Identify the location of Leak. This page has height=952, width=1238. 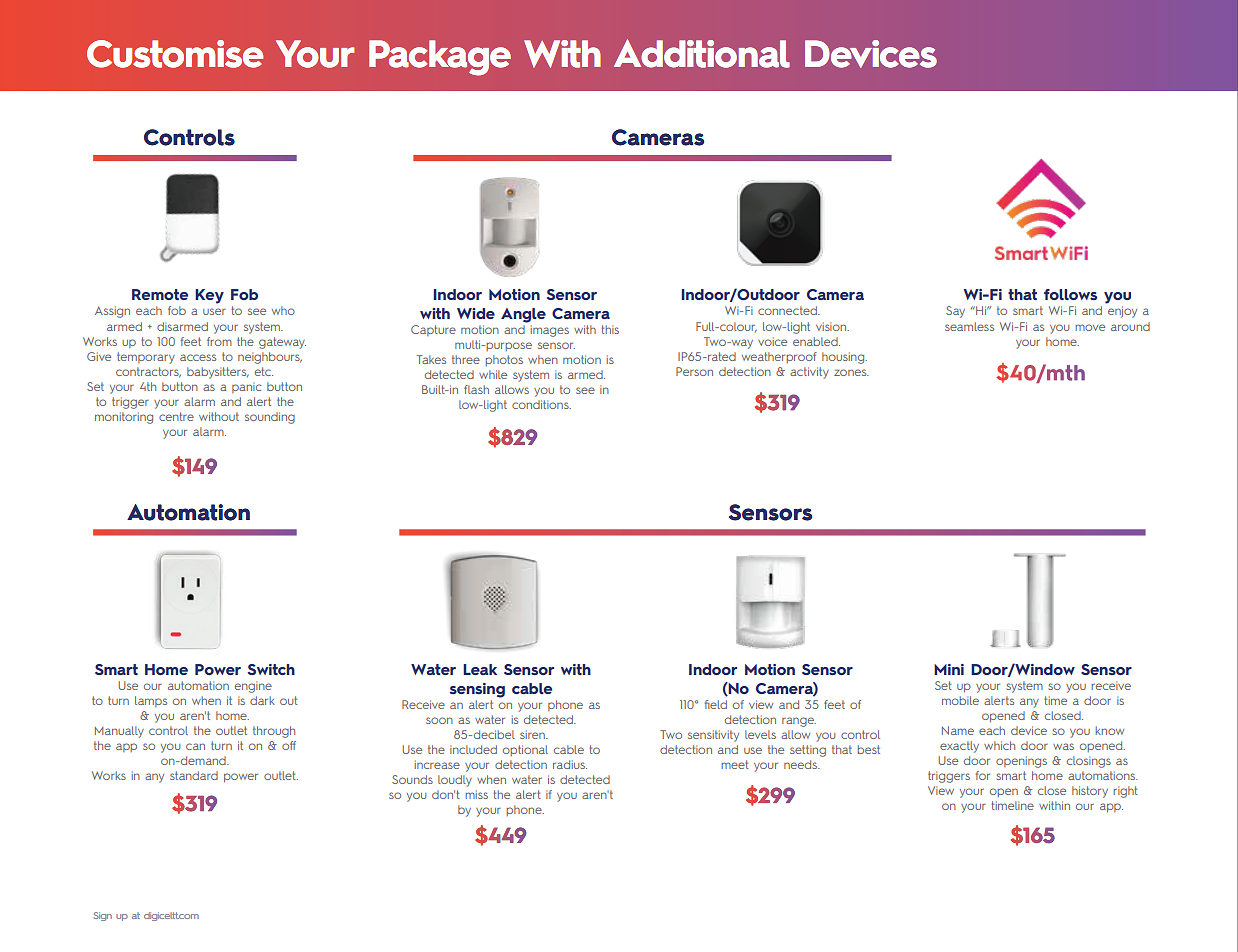
(480, 669).
